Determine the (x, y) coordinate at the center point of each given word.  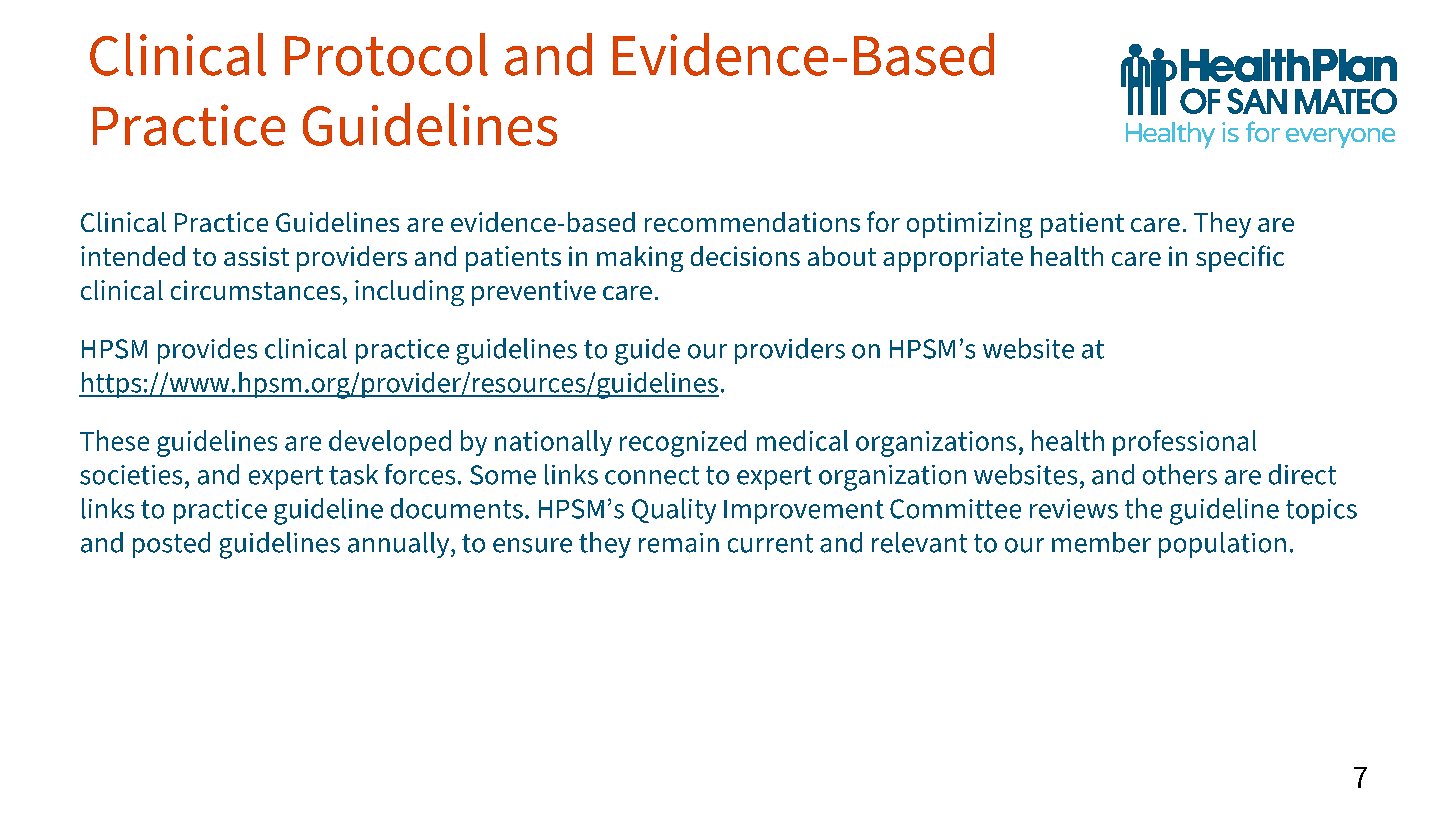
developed (390, 443)
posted (171, 545)
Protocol (386, 54)
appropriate (953, 259)
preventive (534, 293)
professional (1184, 443)
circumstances (255, 290)
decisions (745, 256)
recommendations (752, 222)
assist (256, 256)
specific (1240, 258)
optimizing (969, 225)
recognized (683, 443)
